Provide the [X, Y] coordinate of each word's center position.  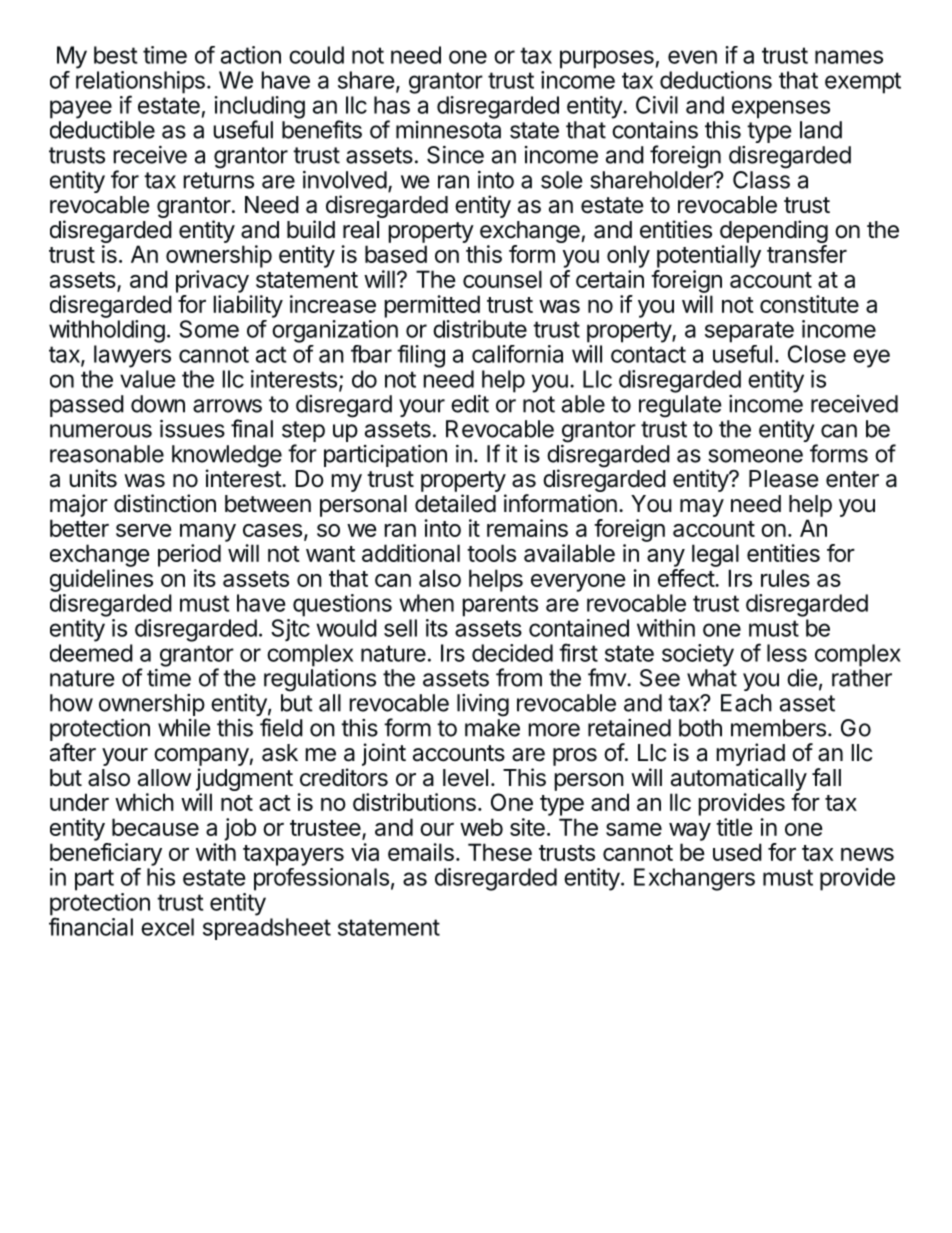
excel [167, 927]
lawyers [132, 356]
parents [500, 606]
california [517, 354]
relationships [140, 83]
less [787, 653]
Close [817, 354]
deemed [91, 653]
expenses [781, 109]
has [392, 105]
